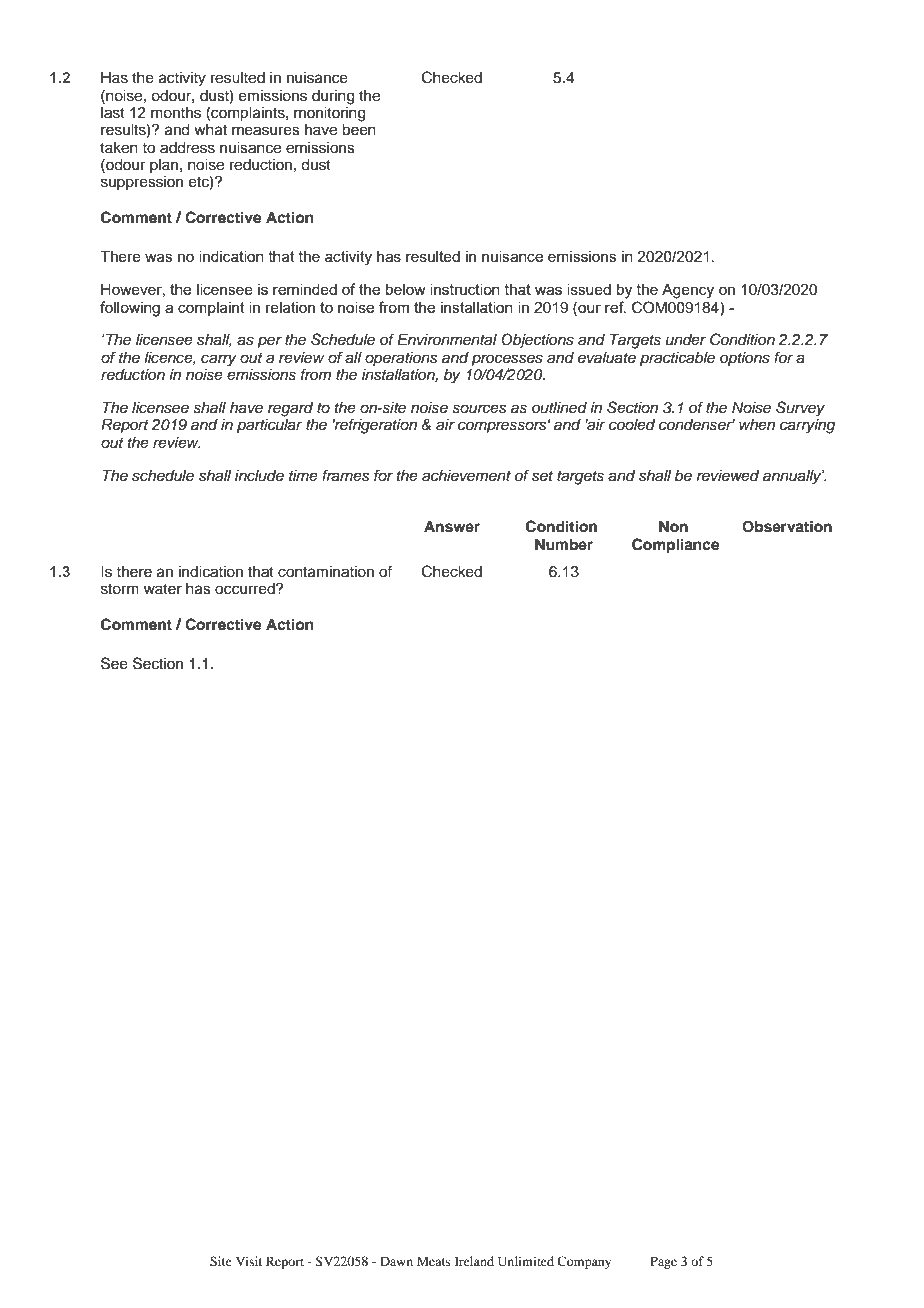 The height and width of the page is (1308, 924). I want to click on Compliance, so click(676, 546).
